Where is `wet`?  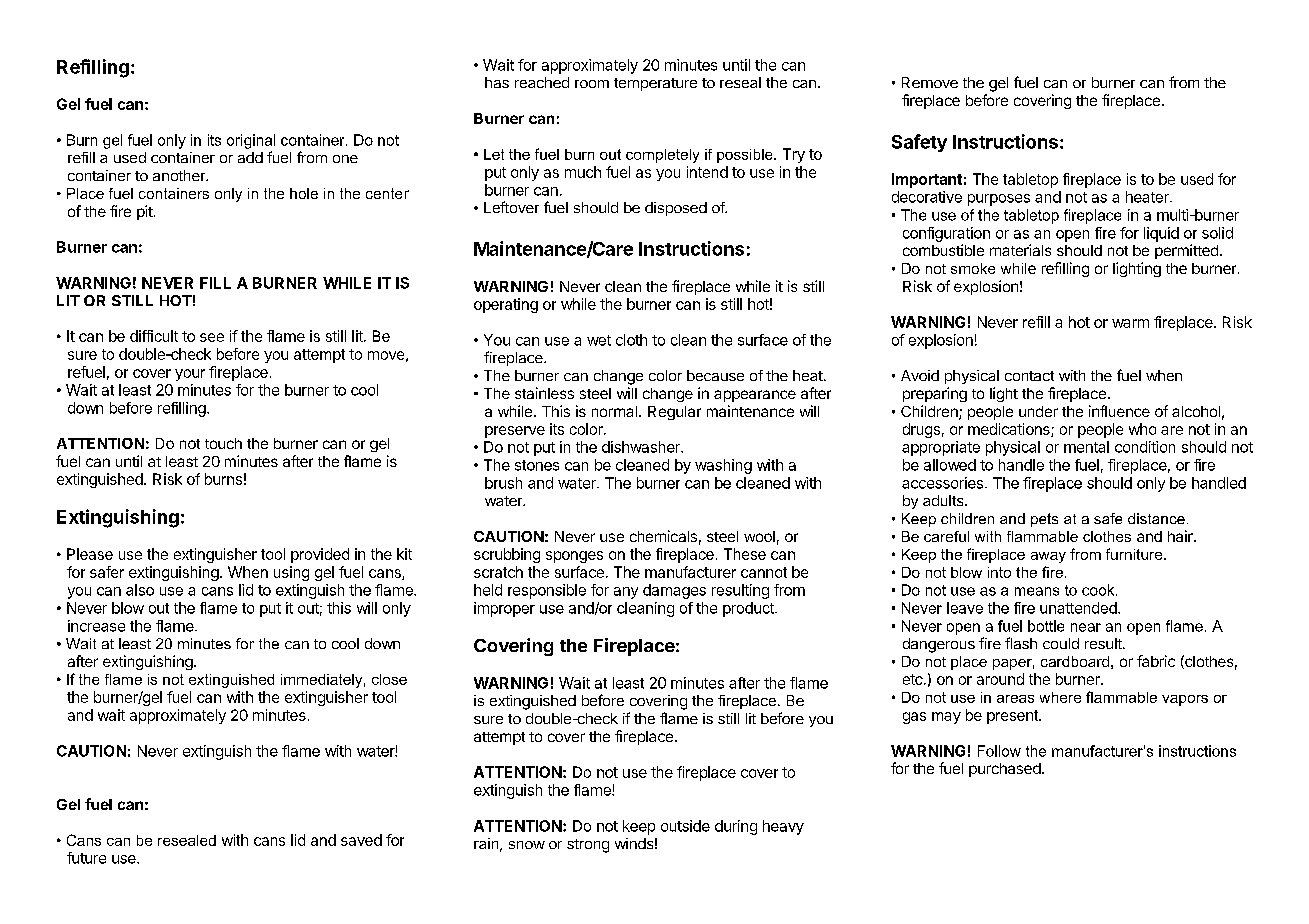
wet is located at coordinates (599, 340).
